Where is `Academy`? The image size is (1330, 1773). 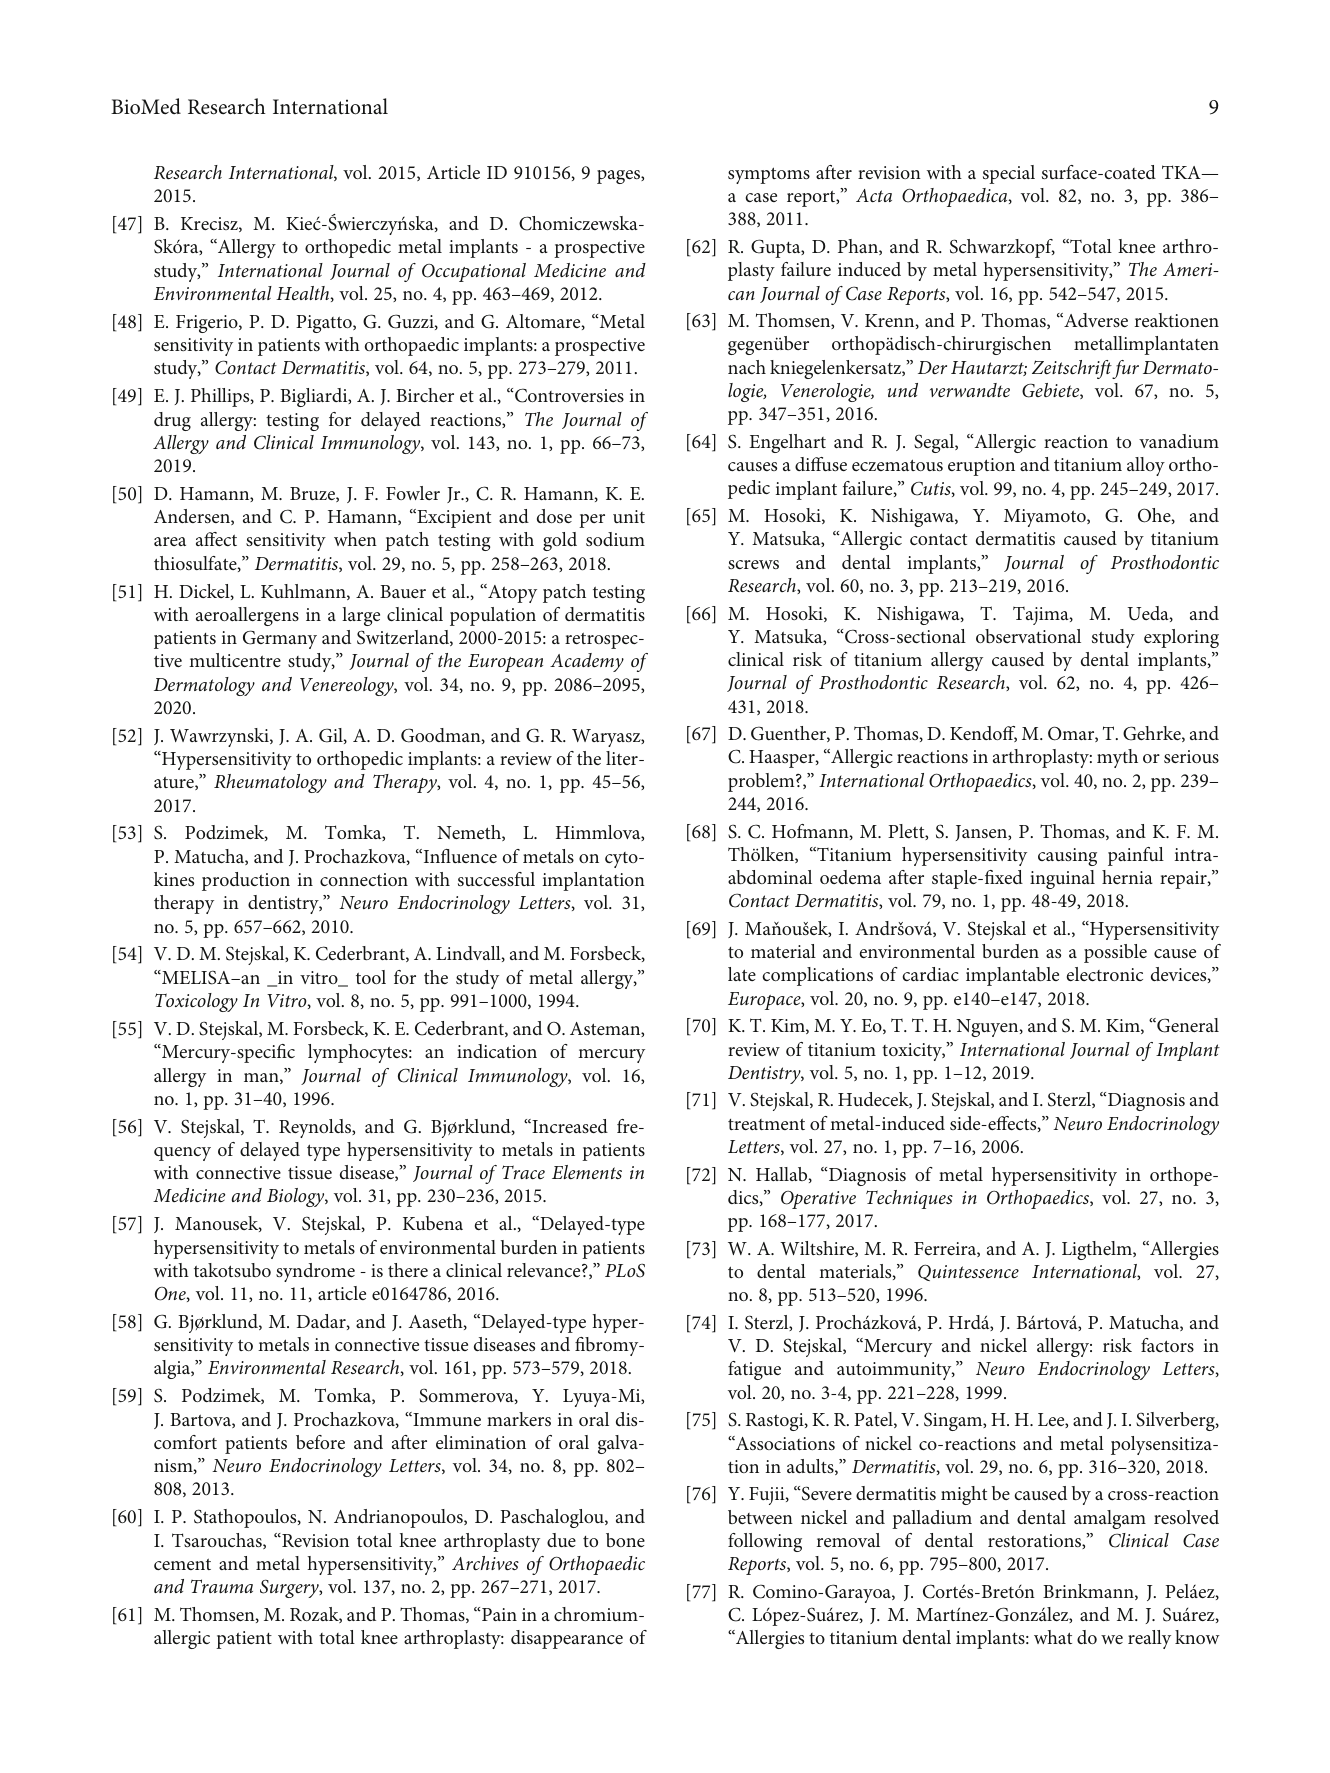
Academy is located at coordinates (587, 662).
